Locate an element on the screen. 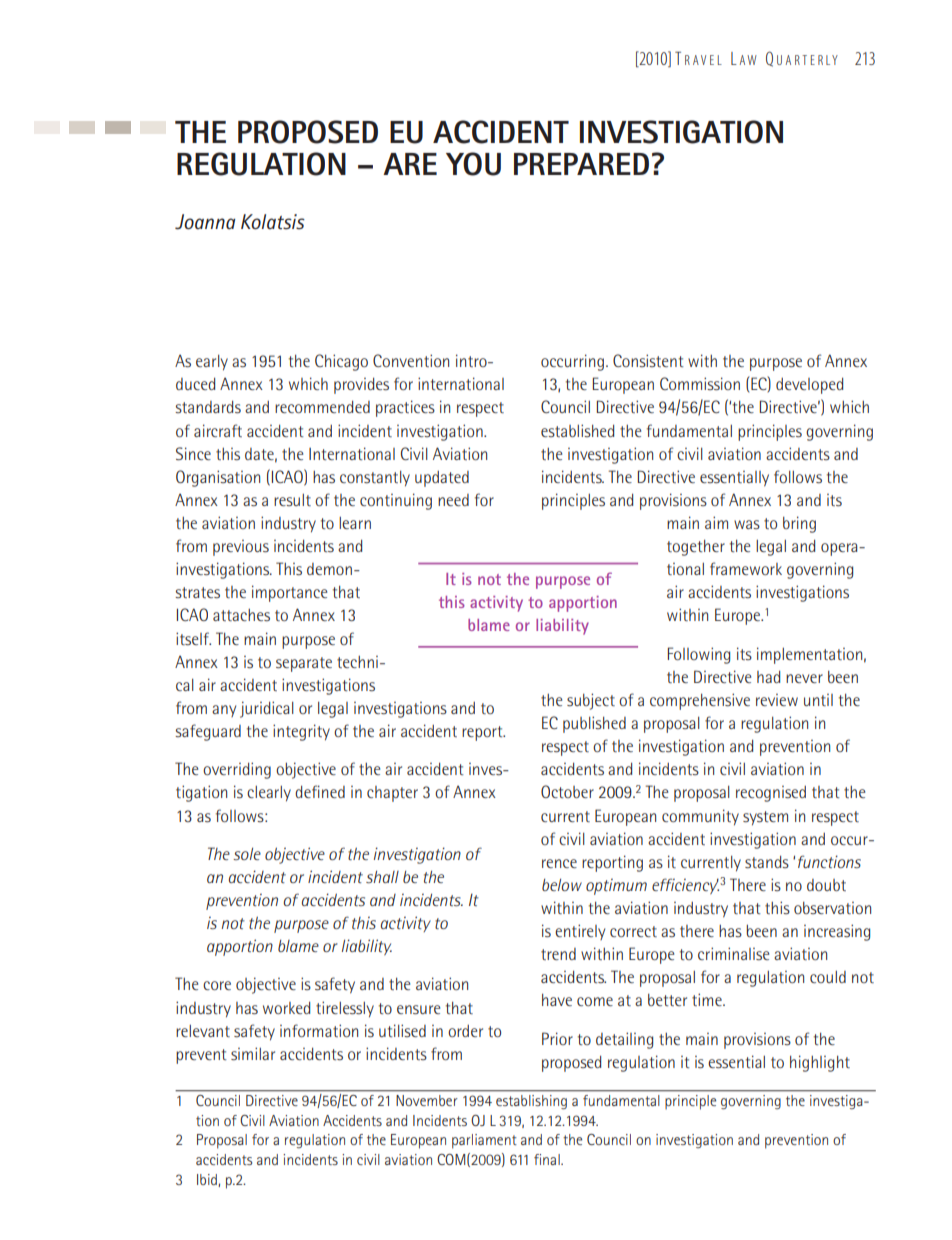 This screenshot has height=1240, width=952. Ibid is located at coordinates (208, 1180).
